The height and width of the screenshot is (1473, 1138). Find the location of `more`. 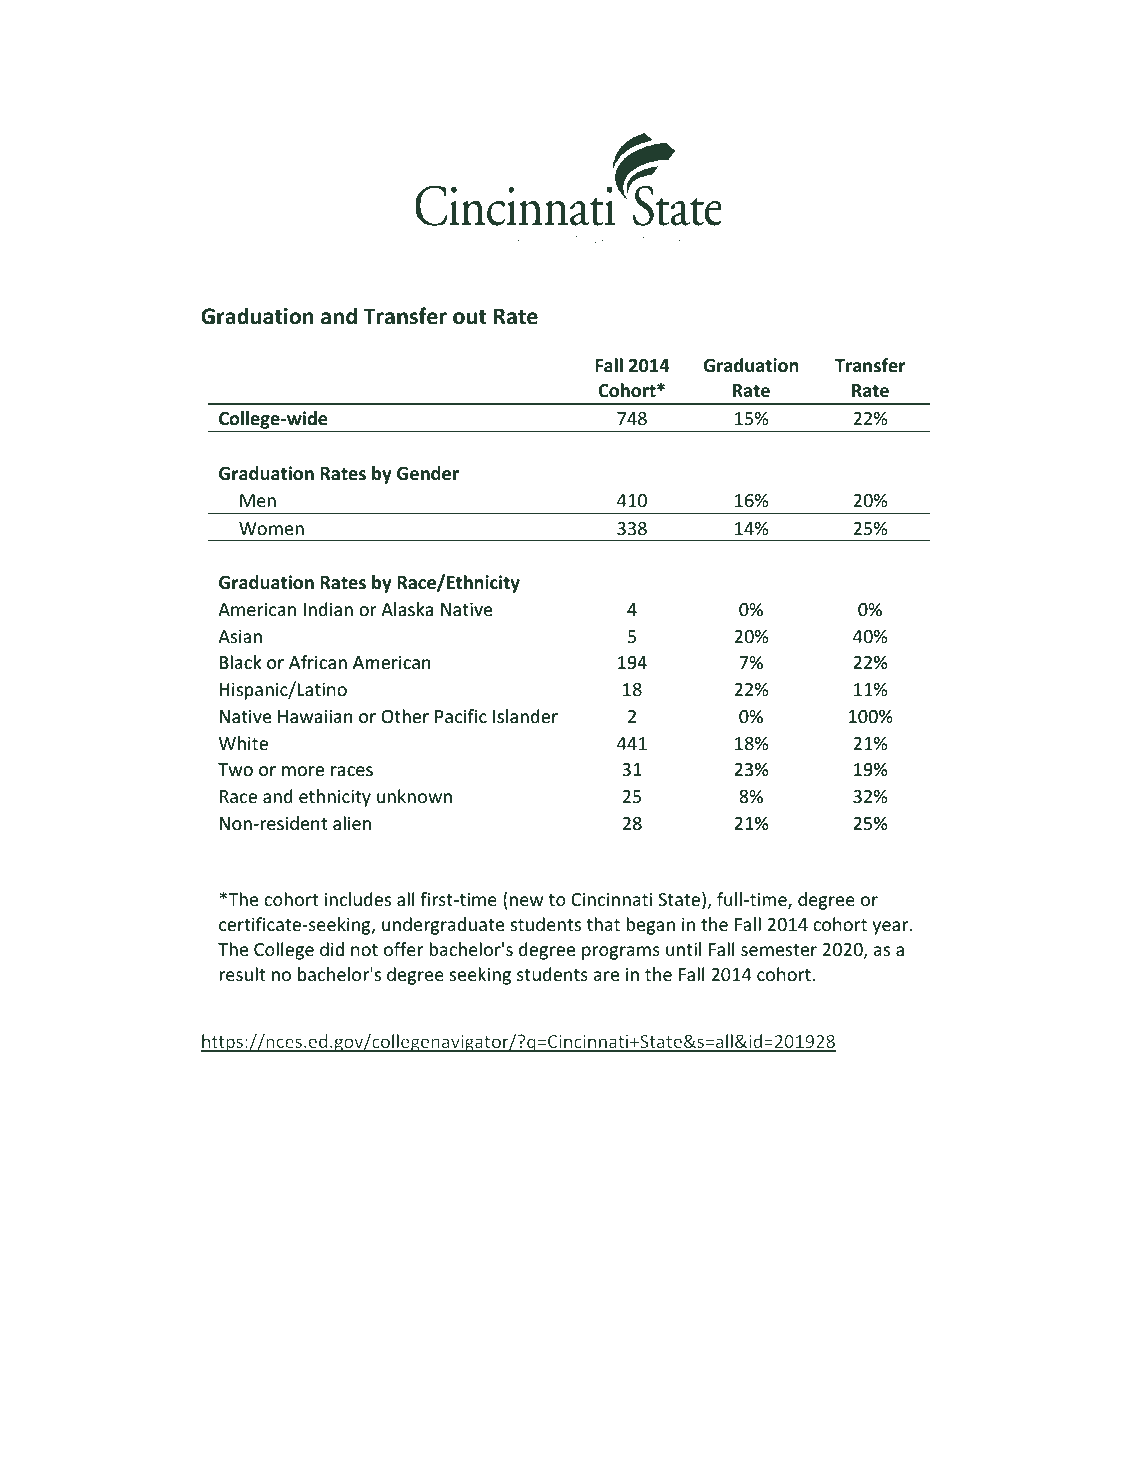

more is located at coordinates (303, 771).
